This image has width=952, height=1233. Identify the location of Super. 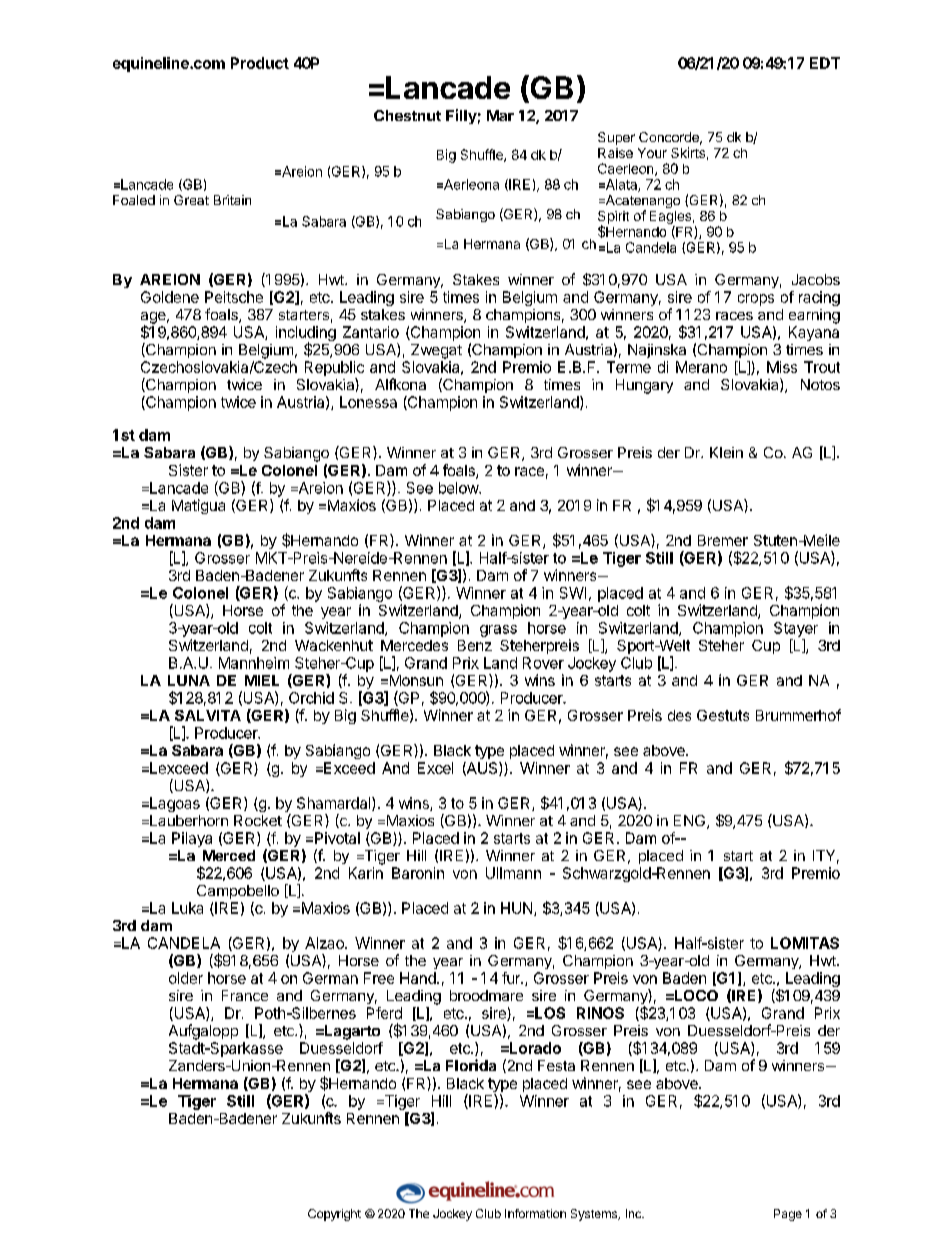
(616, 138).
